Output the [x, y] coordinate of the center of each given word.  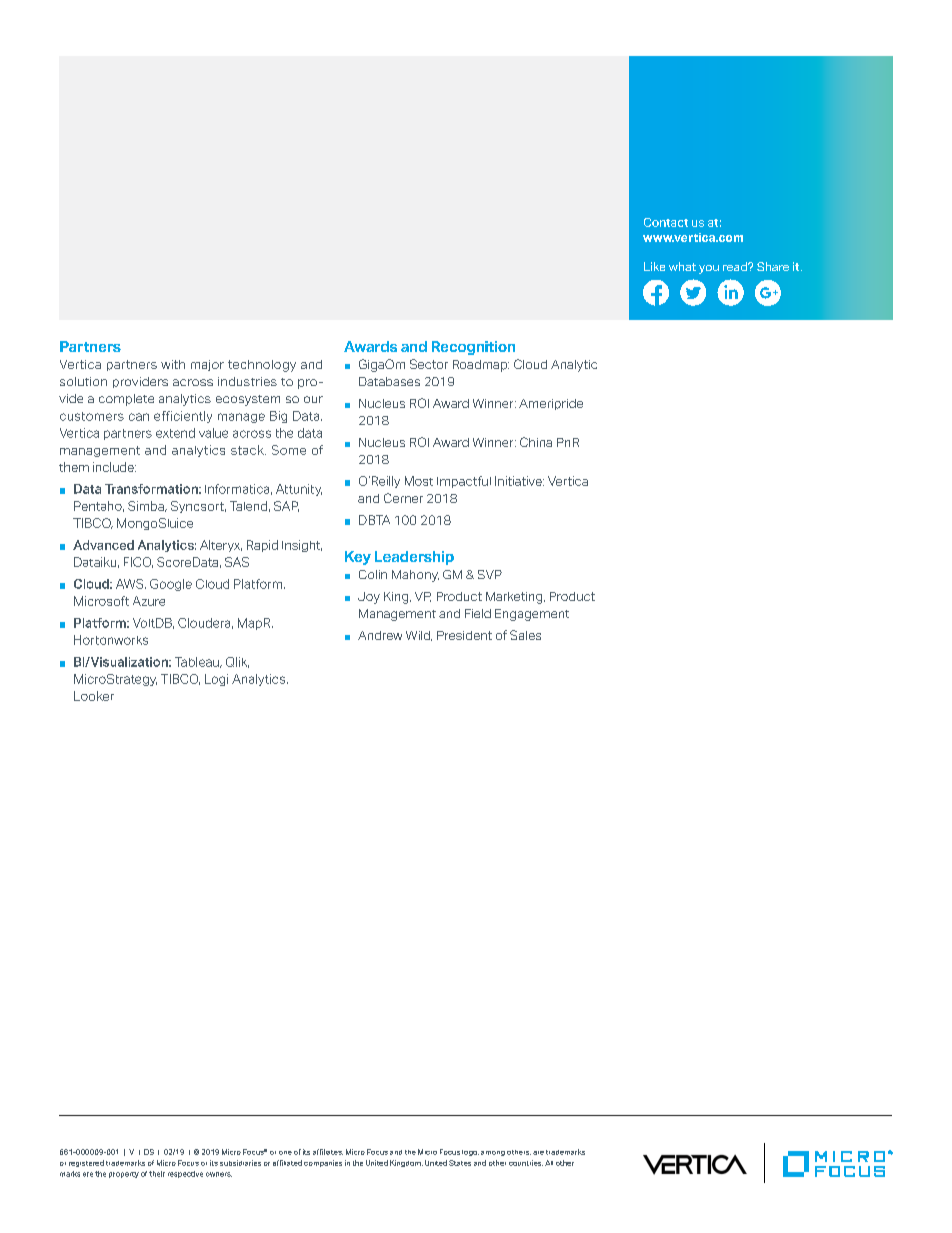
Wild [419, 636]
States [460, 1163]
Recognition [473, 348]
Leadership [414, 558]
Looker [94, 696]
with [173, 364]
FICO [138, 562]
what [682, 266]
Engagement [532, 615]
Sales [525, 635]
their [157, 1174]
